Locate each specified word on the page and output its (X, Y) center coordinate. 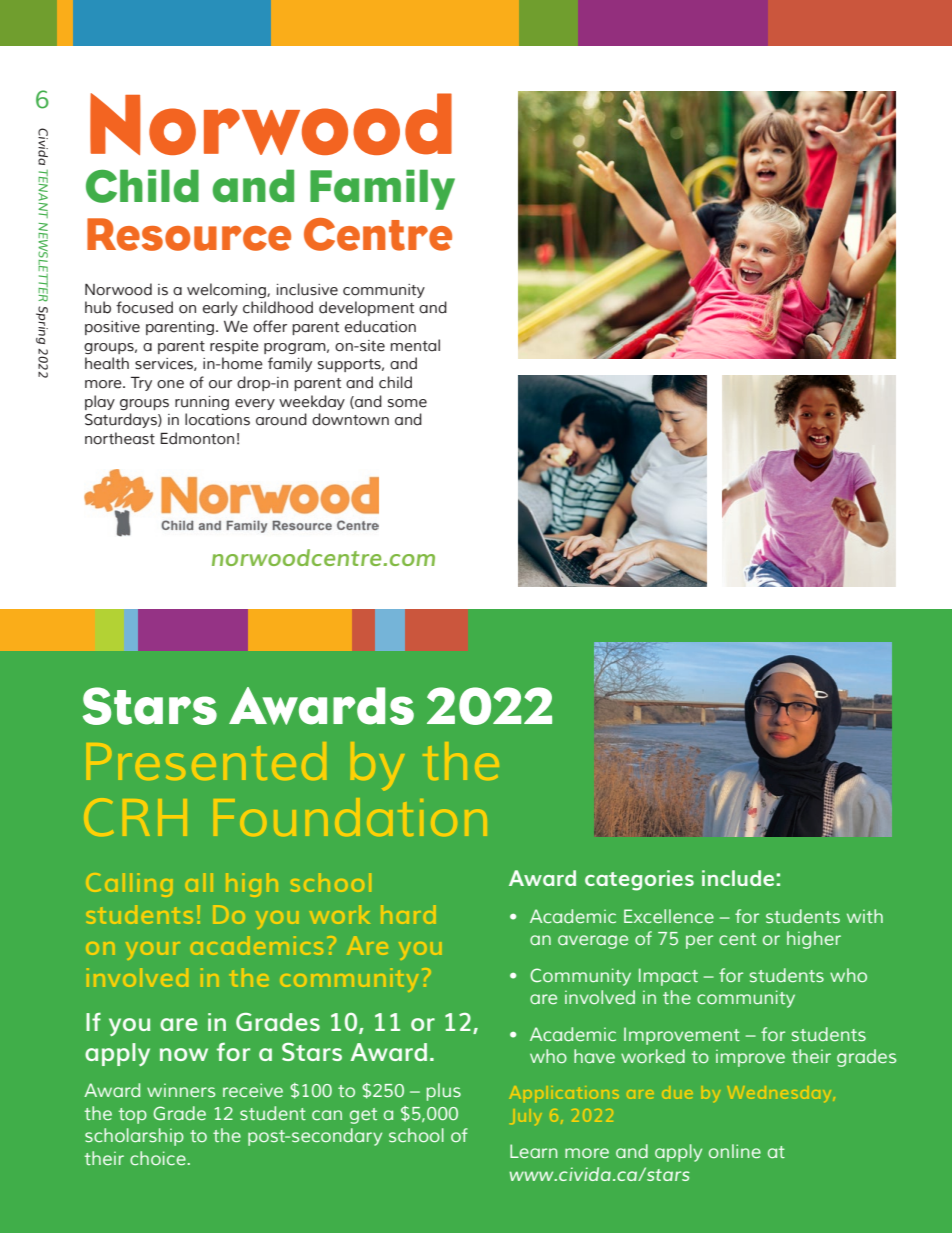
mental (415, 345)
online (735, 1151)
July (526, 1117)
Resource (189, 234)
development (366, 308)
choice (158, 1158)
